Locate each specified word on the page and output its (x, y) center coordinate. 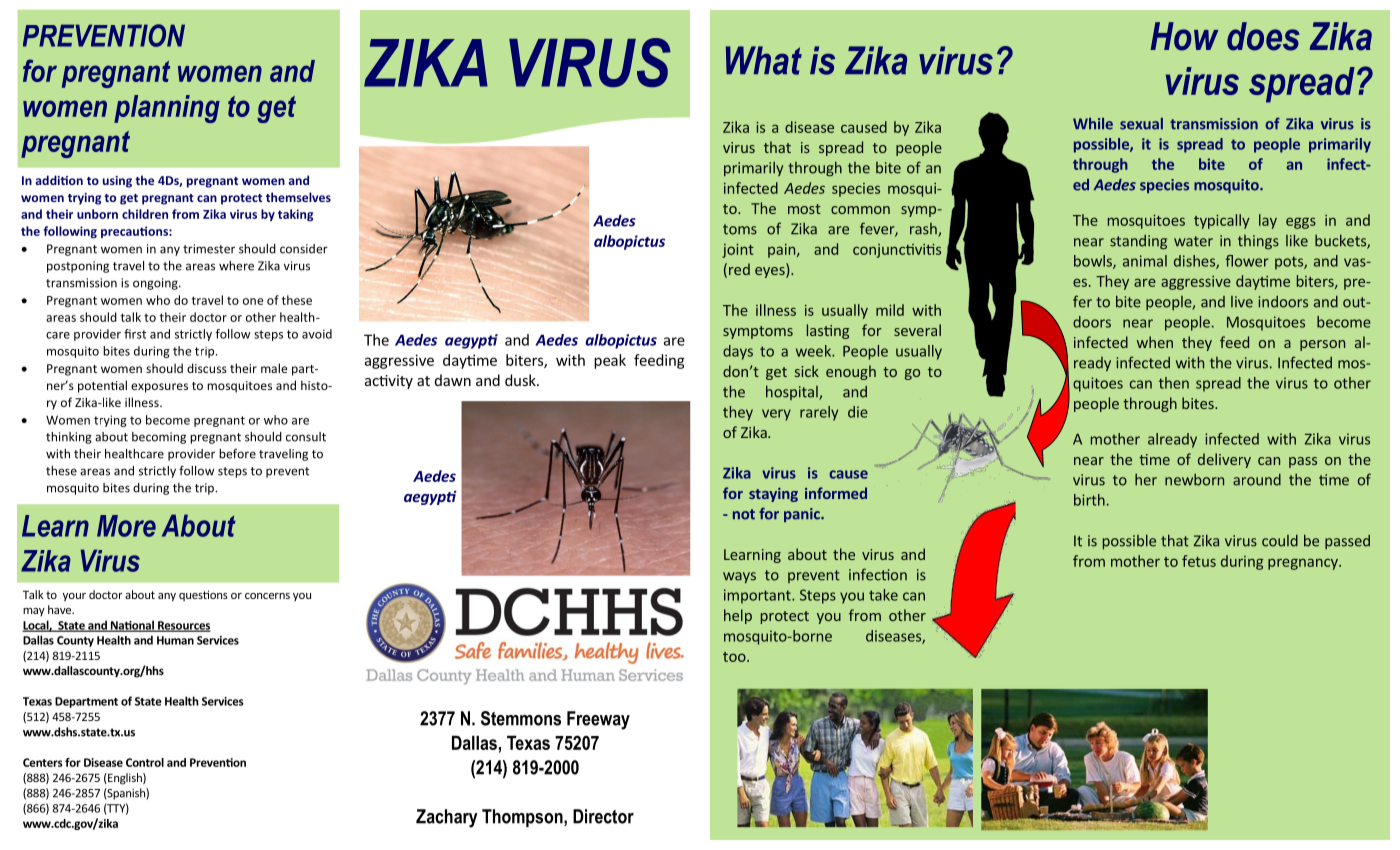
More (126, 526)
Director (603, 816)
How (1184, 36)
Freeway (598, 720)
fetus (1199, 561)
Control (145, 762)
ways (739, 577)
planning (167, 109)
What (764, 60)
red (739, 269)
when (1155, 342)
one (253, 301)
